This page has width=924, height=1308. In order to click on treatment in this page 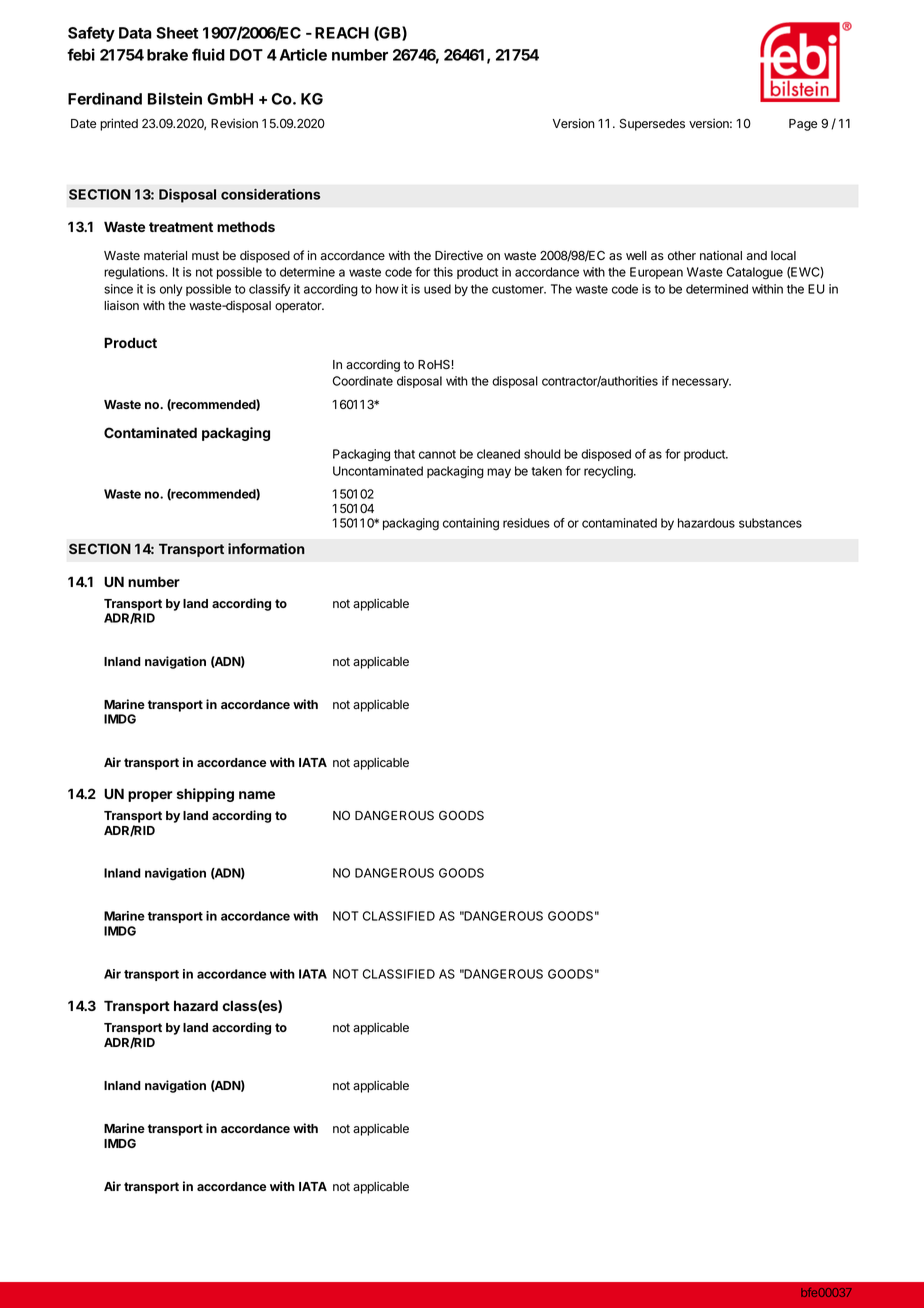, I will do `click(181, 227)`.
